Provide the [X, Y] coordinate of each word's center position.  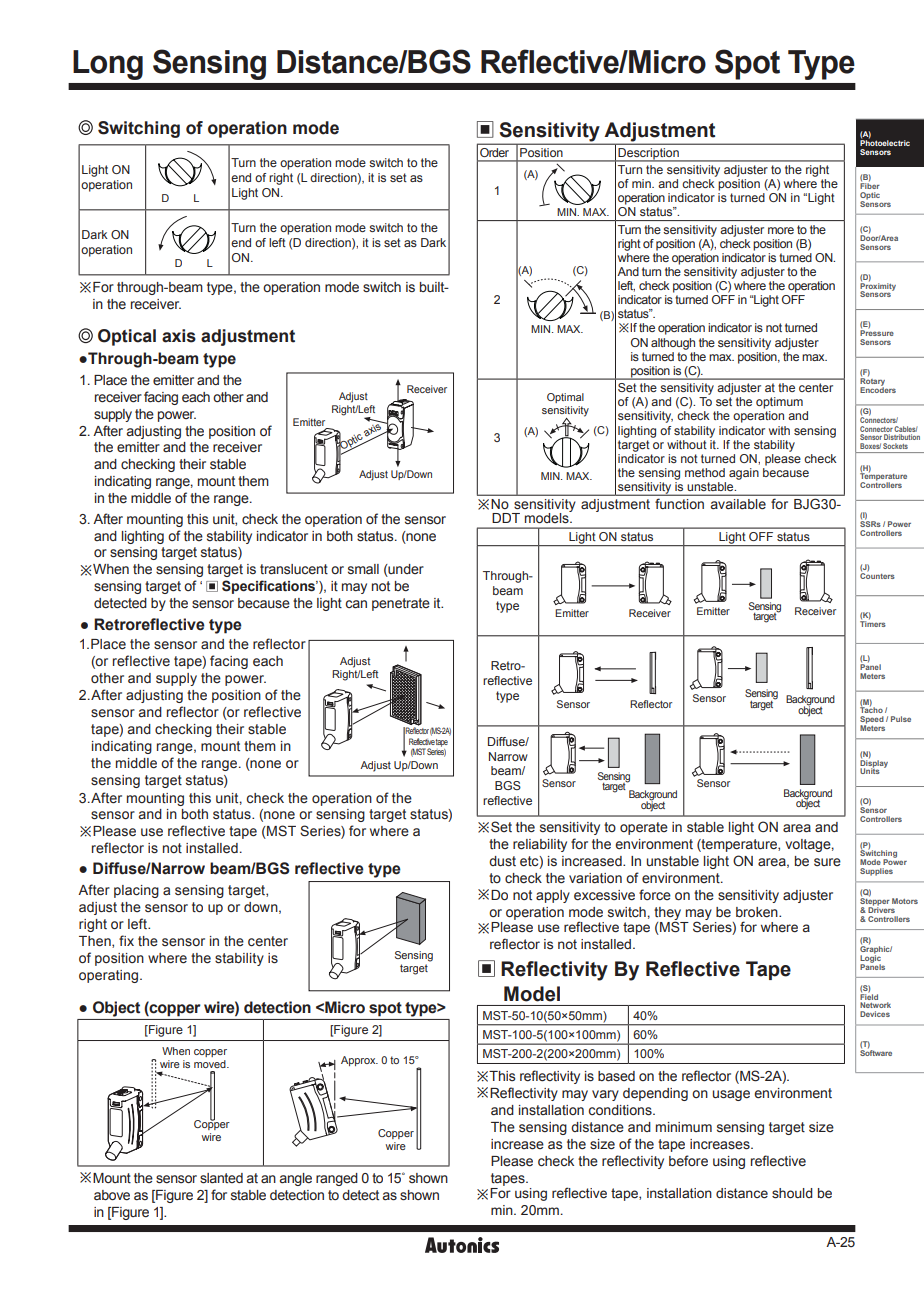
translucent [294, 569]
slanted [221, 1178]
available [738, 504]
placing [136, 891]
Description [648, 155]
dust [502, 861]
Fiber [870, 185]
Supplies [876, 872]
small [363, 569]
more [781, 230]
